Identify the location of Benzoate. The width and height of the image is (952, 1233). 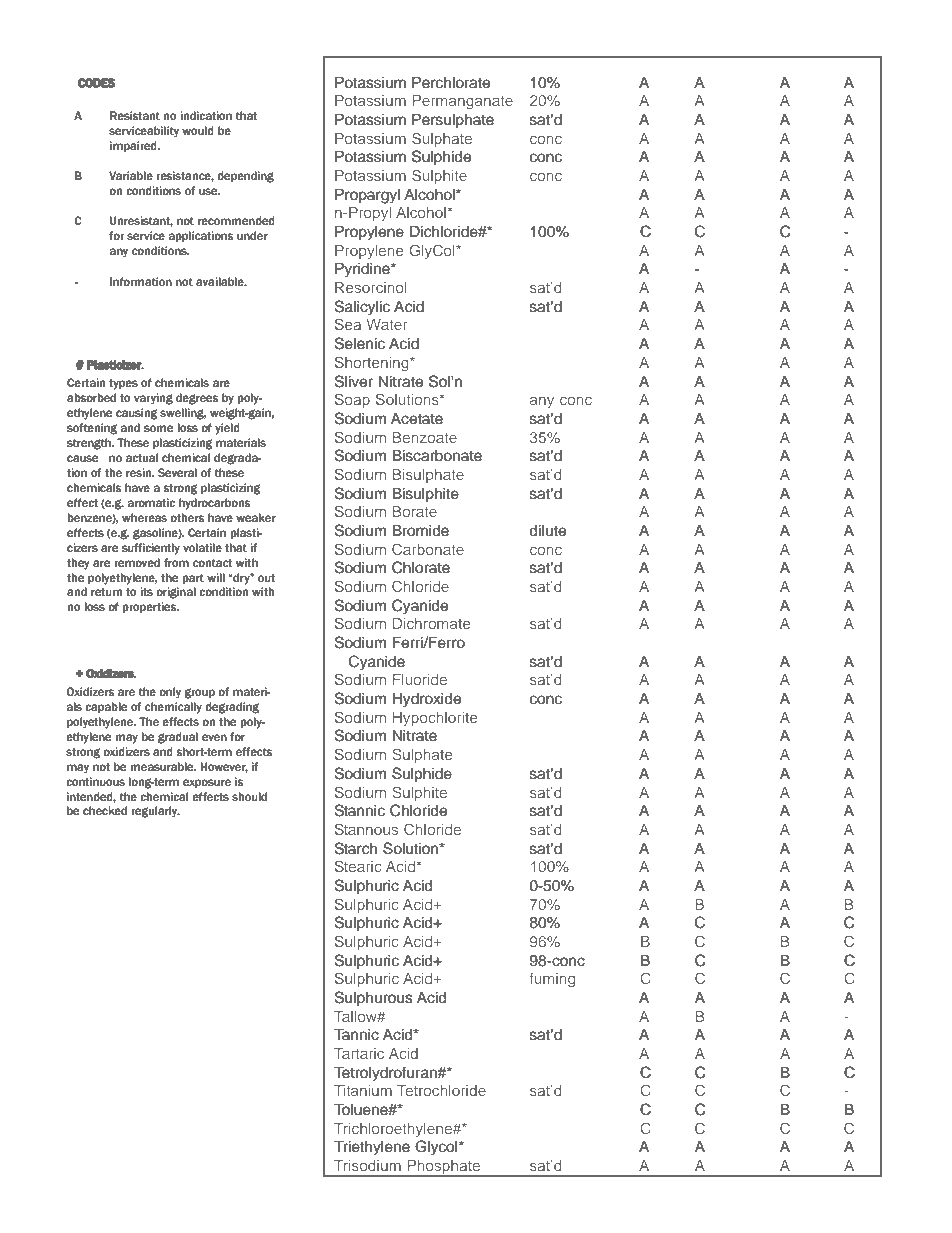
(425, 437).
